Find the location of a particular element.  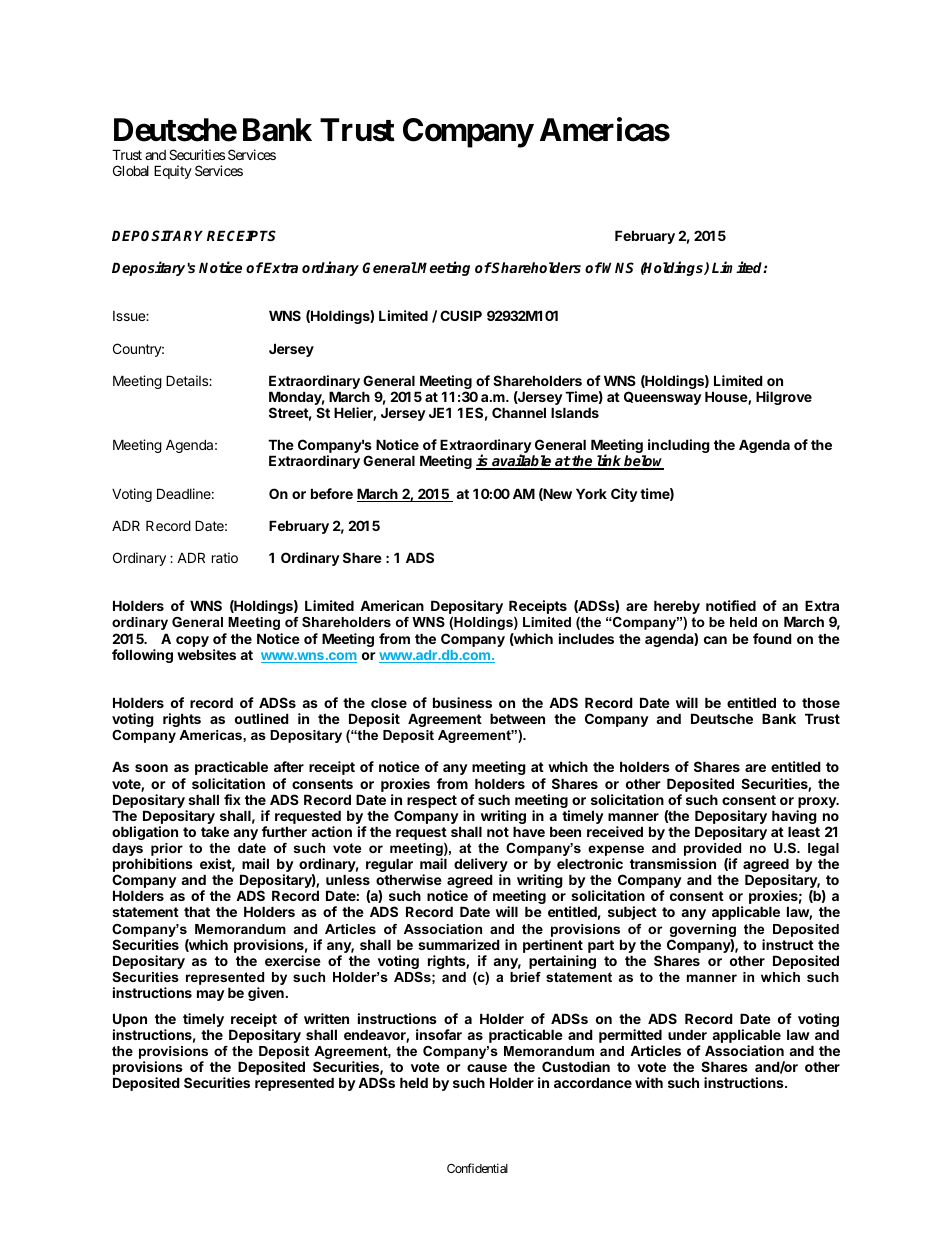

Channel is located at coordinates (519, 412).
